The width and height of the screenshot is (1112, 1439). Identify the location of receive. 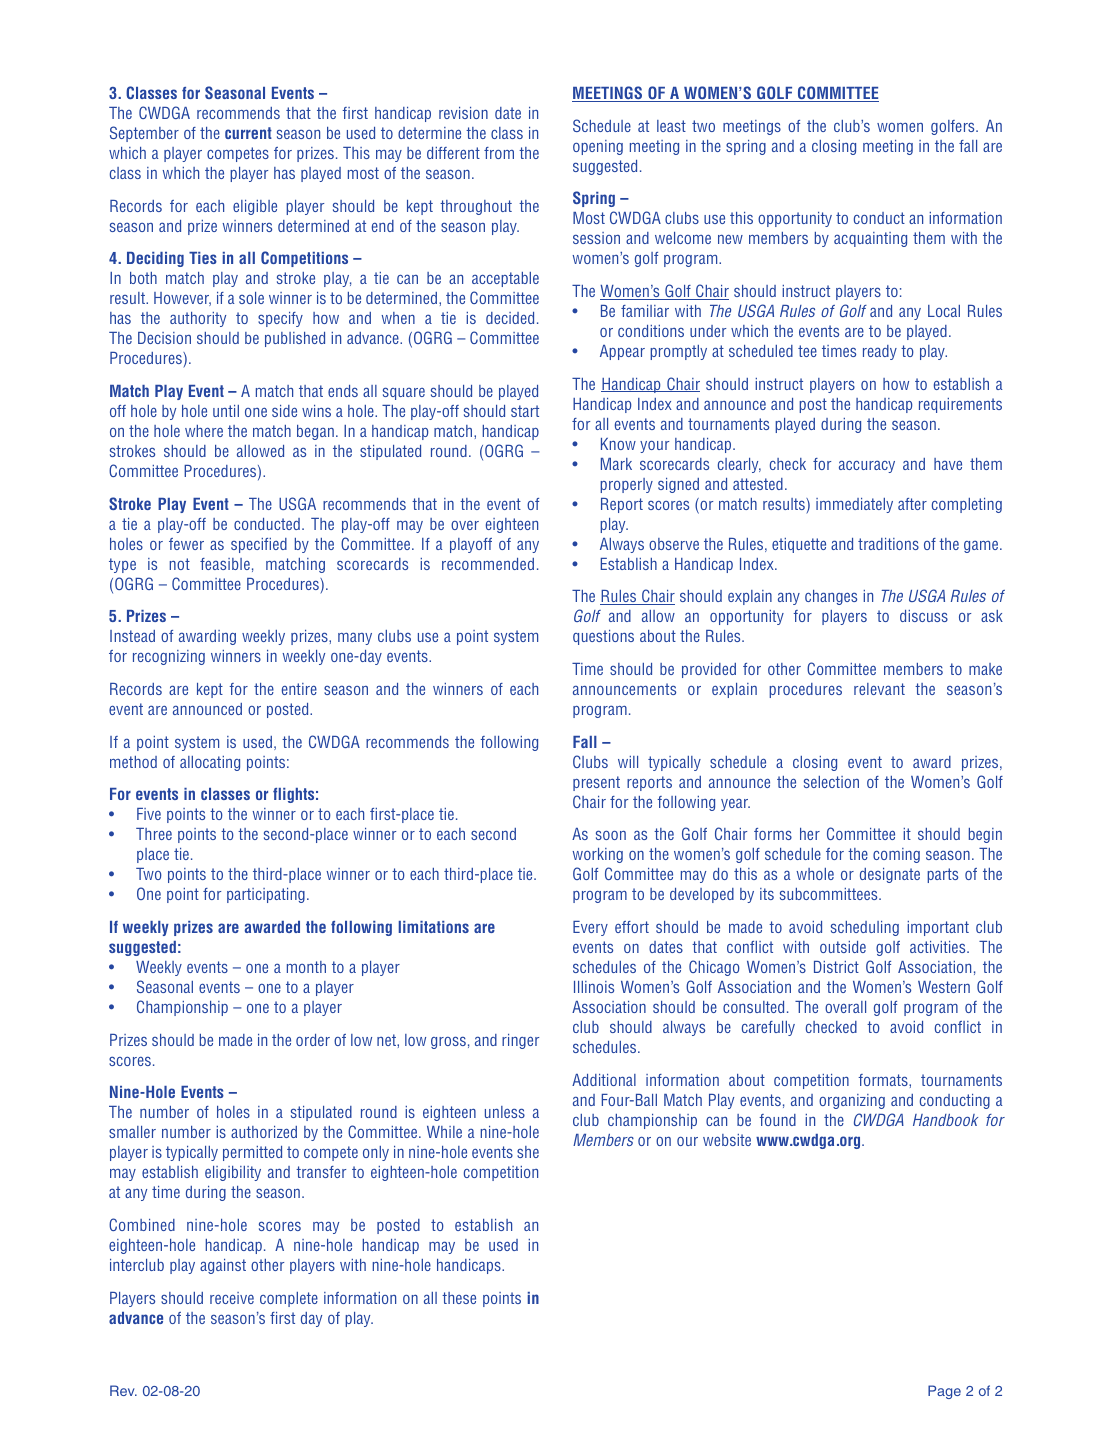
(232, 1298).
